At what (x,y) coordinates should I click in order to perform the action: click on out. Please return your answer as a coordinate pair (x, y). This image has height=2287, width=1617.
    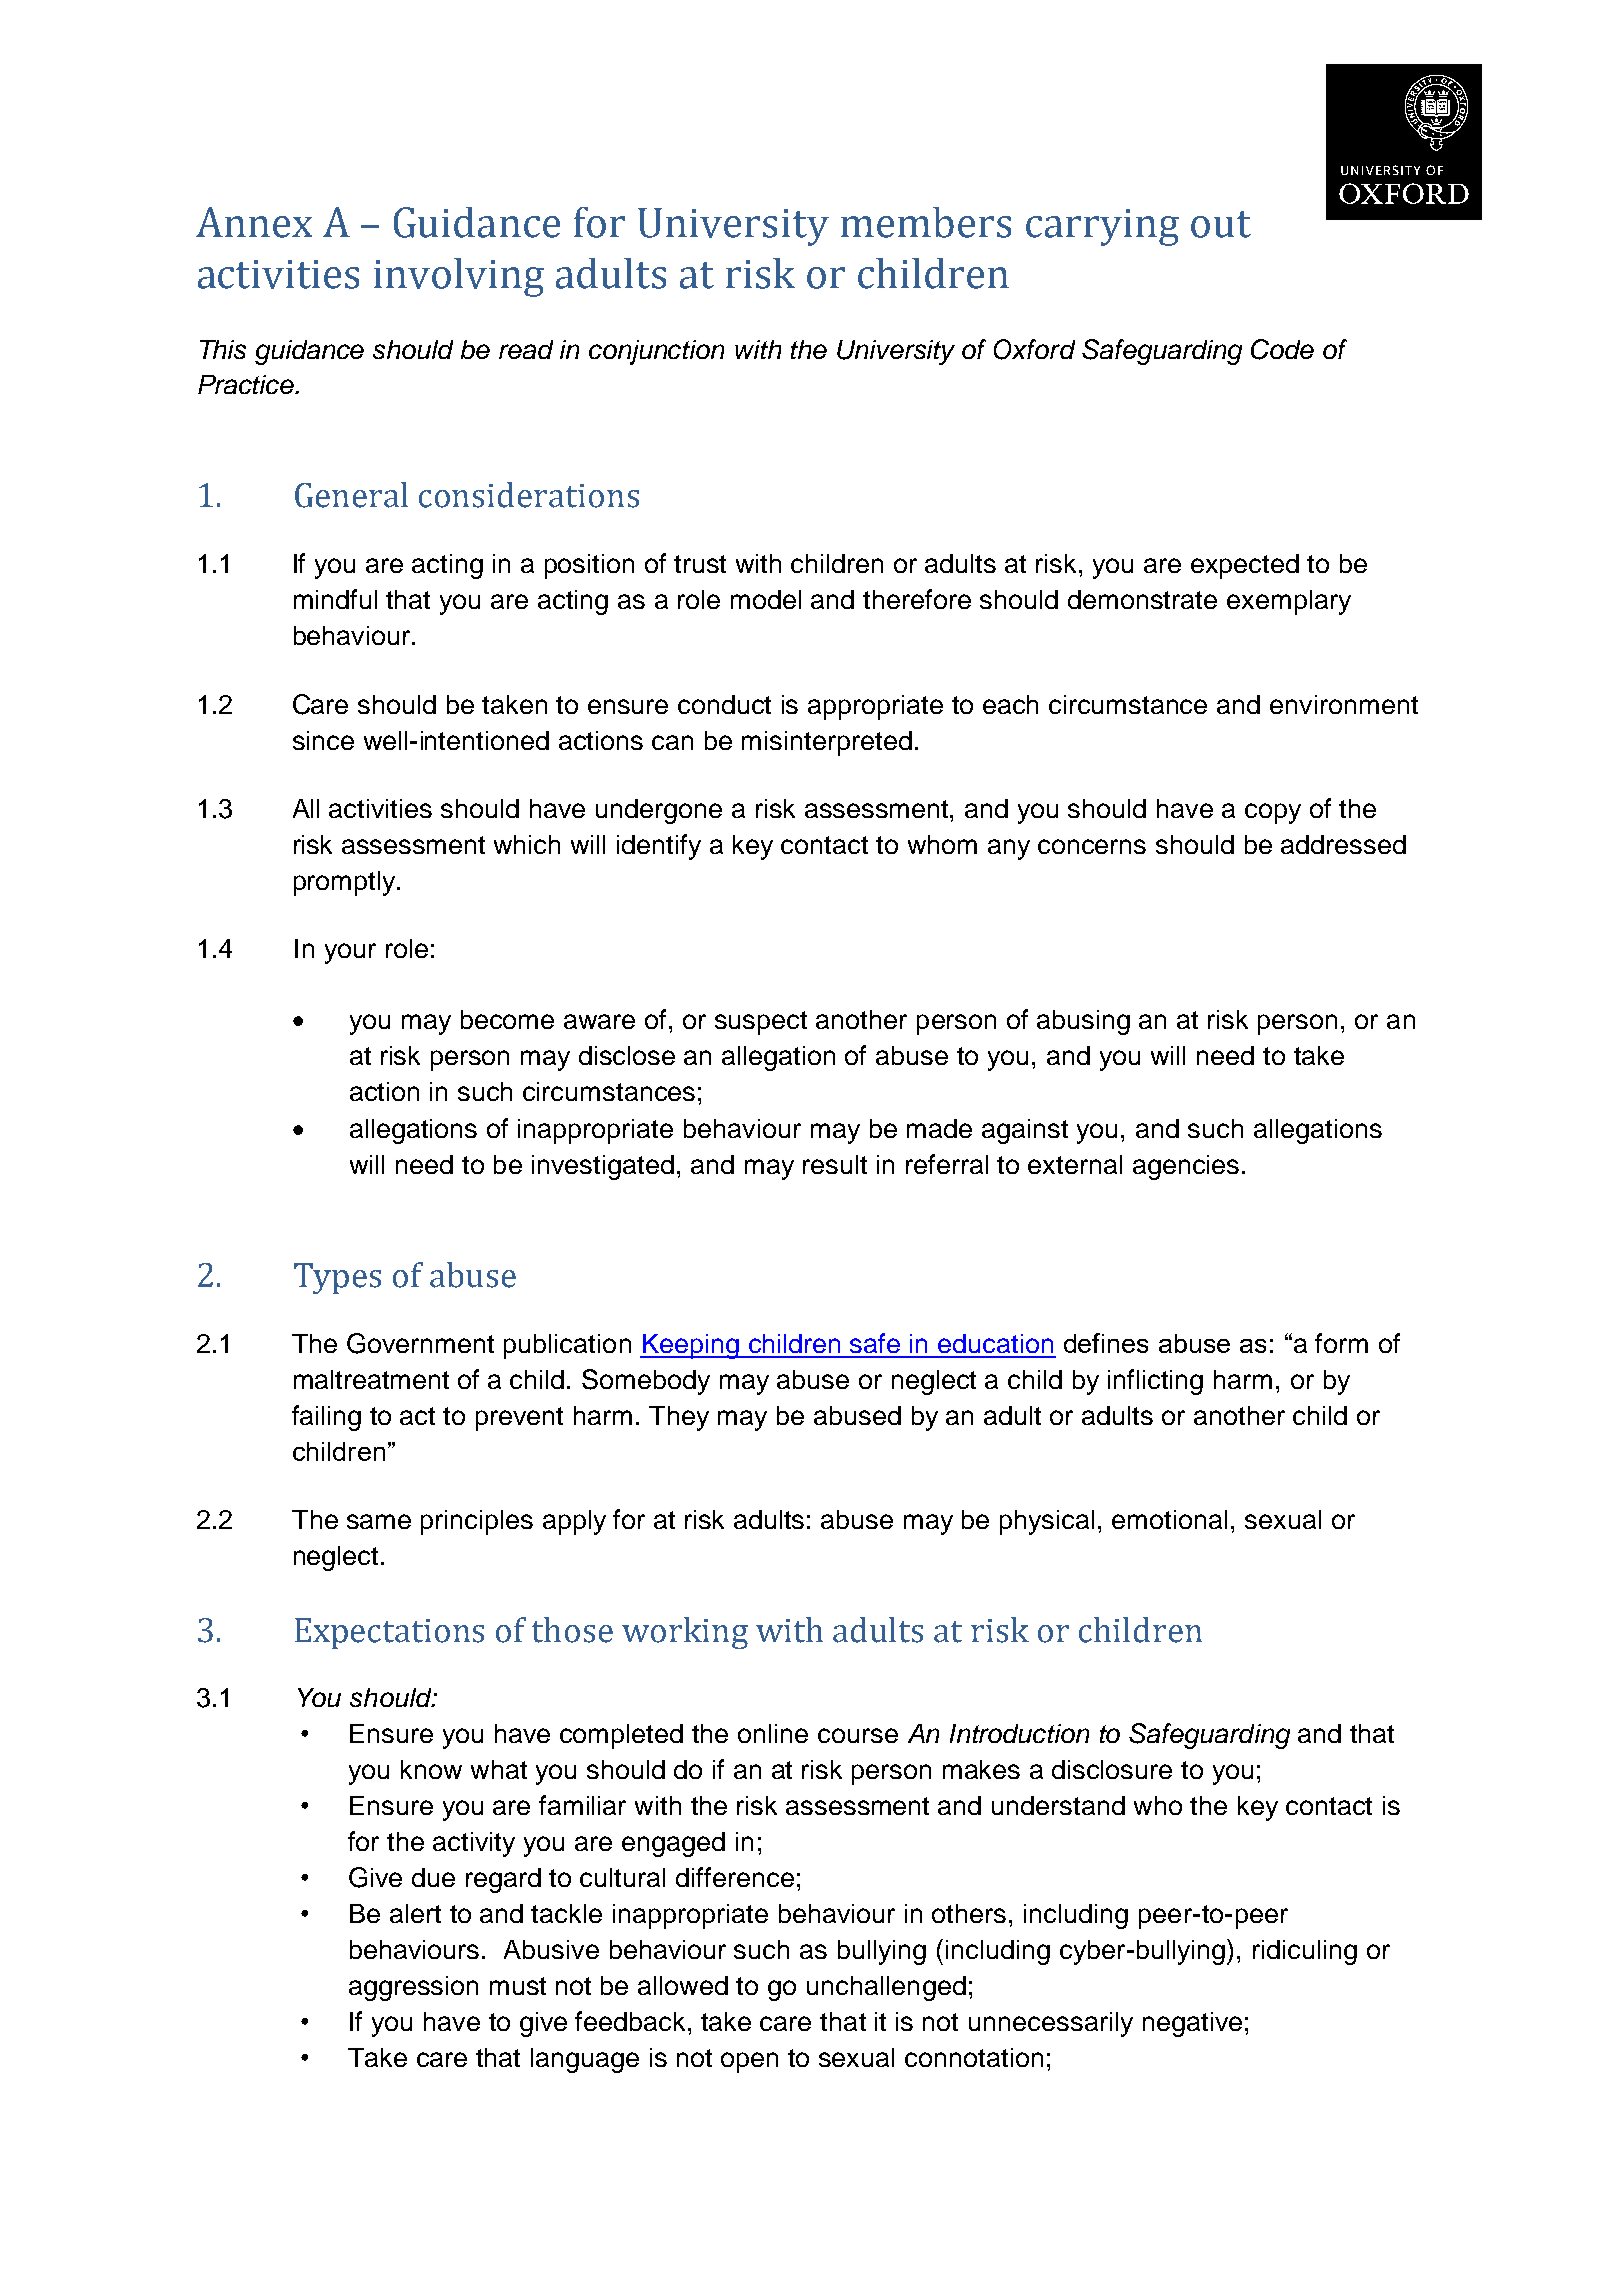
    Looking at the image, I should click on (1221, 224).
